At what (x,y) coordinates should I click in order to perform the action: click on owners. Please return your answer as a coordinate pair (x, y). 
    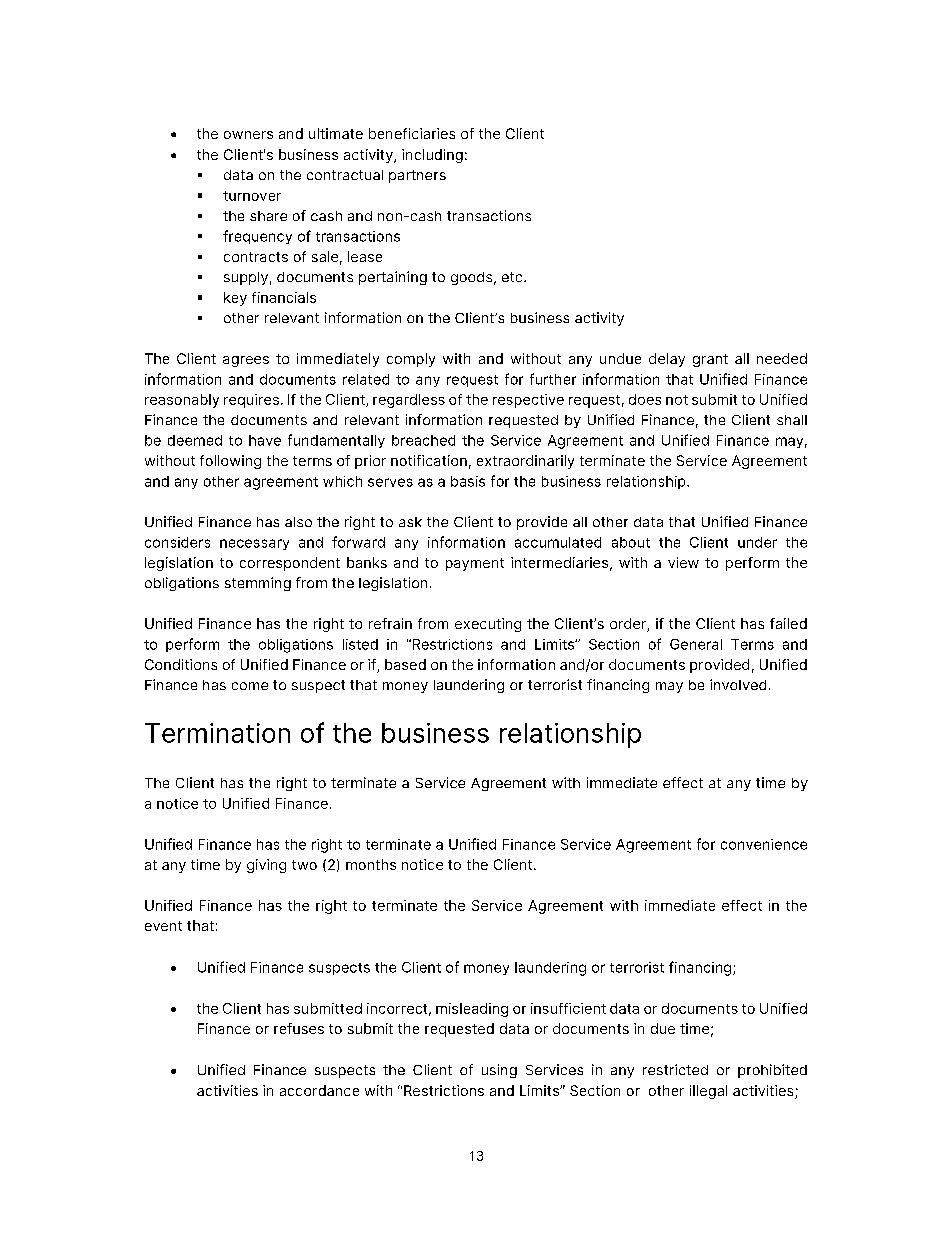
    Looking at the image, I should click on (248, 135).
